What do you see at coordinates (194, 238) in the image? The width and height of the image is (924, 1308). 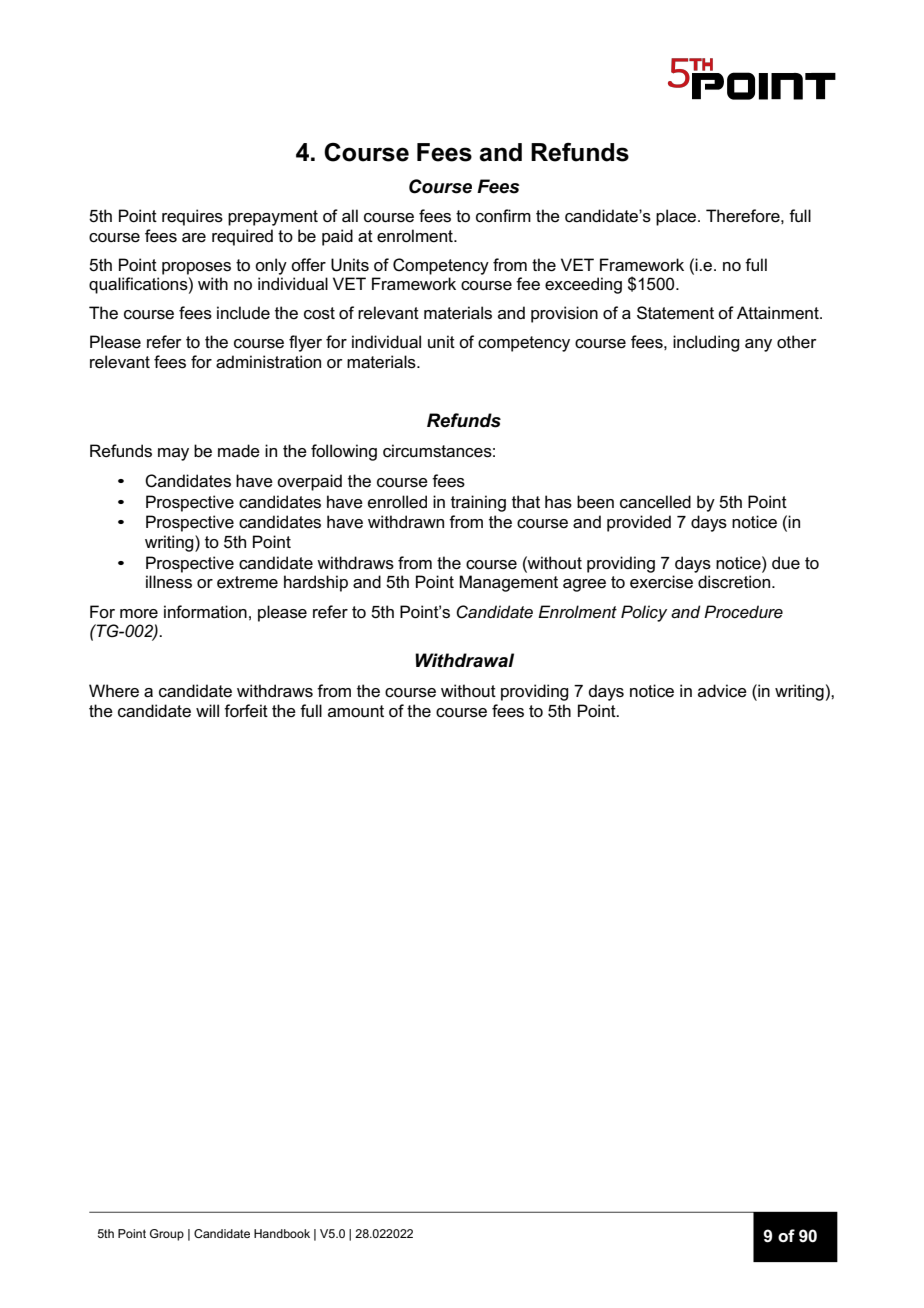 I see `are` at bounding box center [194, 238].
